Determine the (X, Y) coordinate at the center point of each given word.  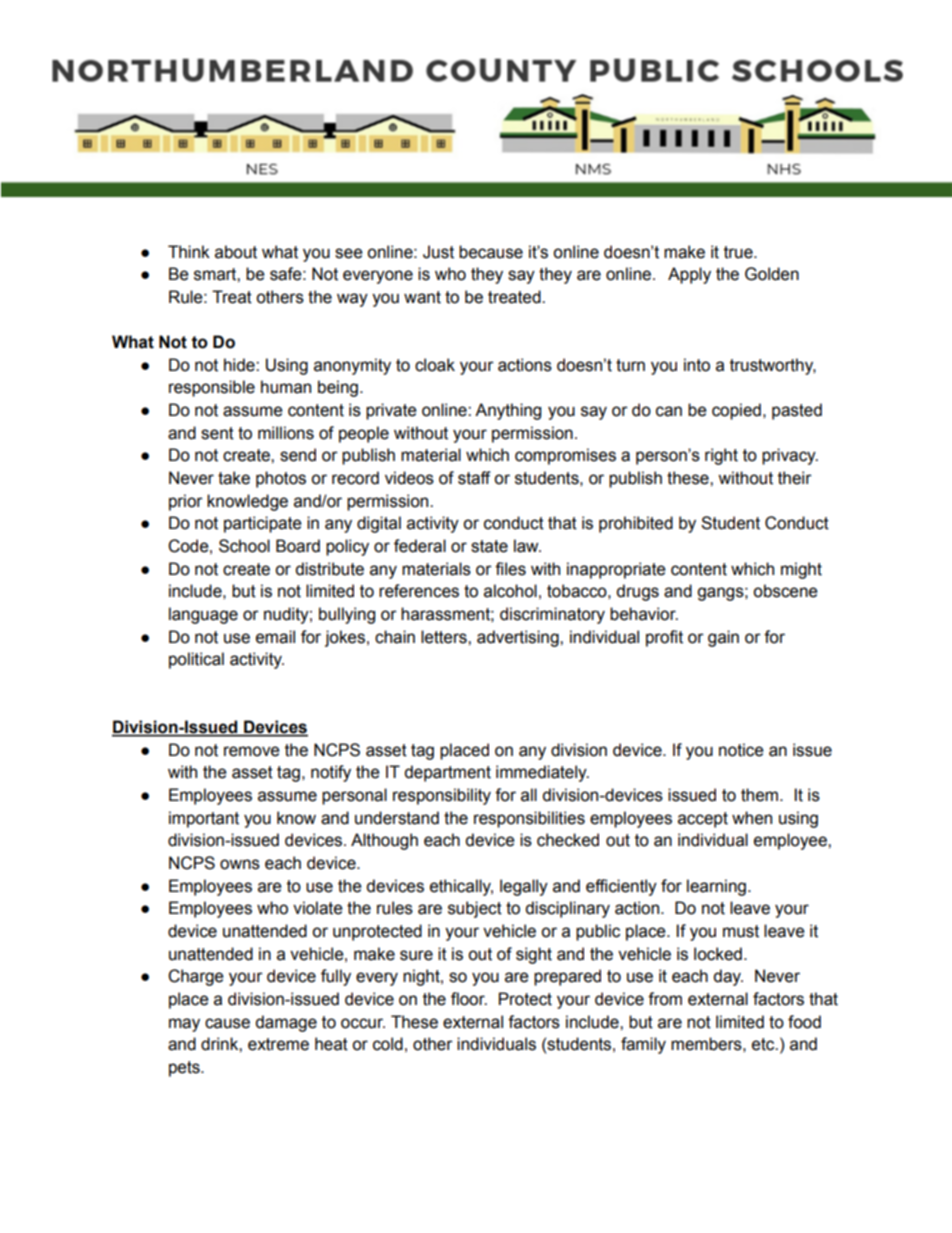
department (447, 773)
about (236, 252)
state (489, 546)
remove (252, 751)
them (759, 795)
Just (438, 252)
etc (764, 1044)
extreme (278, 1044)
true (739, 252)
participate (263, 524)
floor (469, 999)
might (801, 570)
